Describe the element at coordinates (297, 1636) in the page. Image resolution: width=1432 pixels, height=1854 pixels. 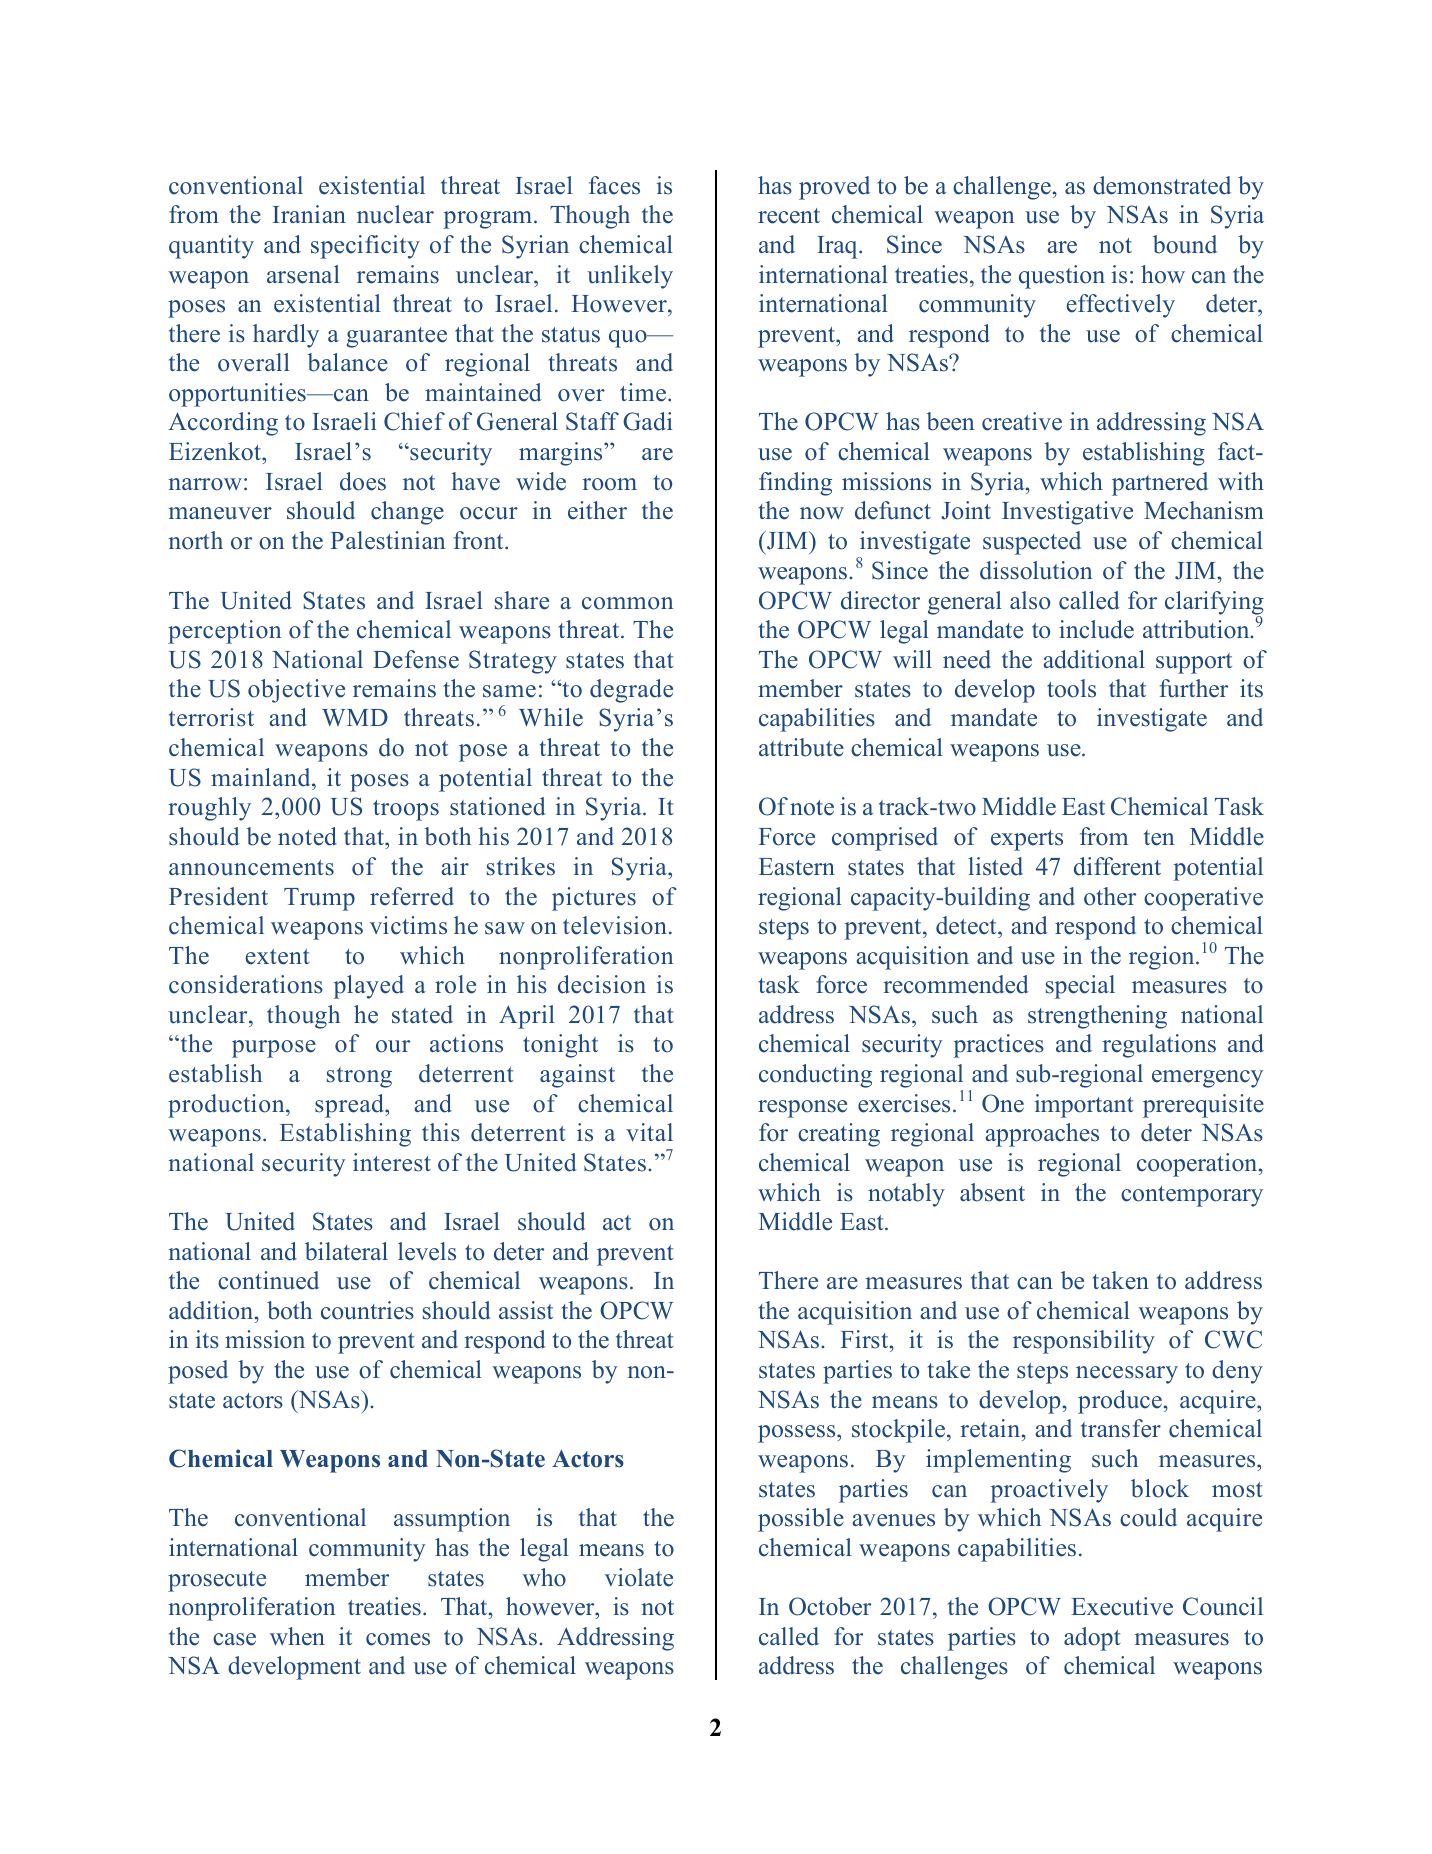
I see `when` at that location.
